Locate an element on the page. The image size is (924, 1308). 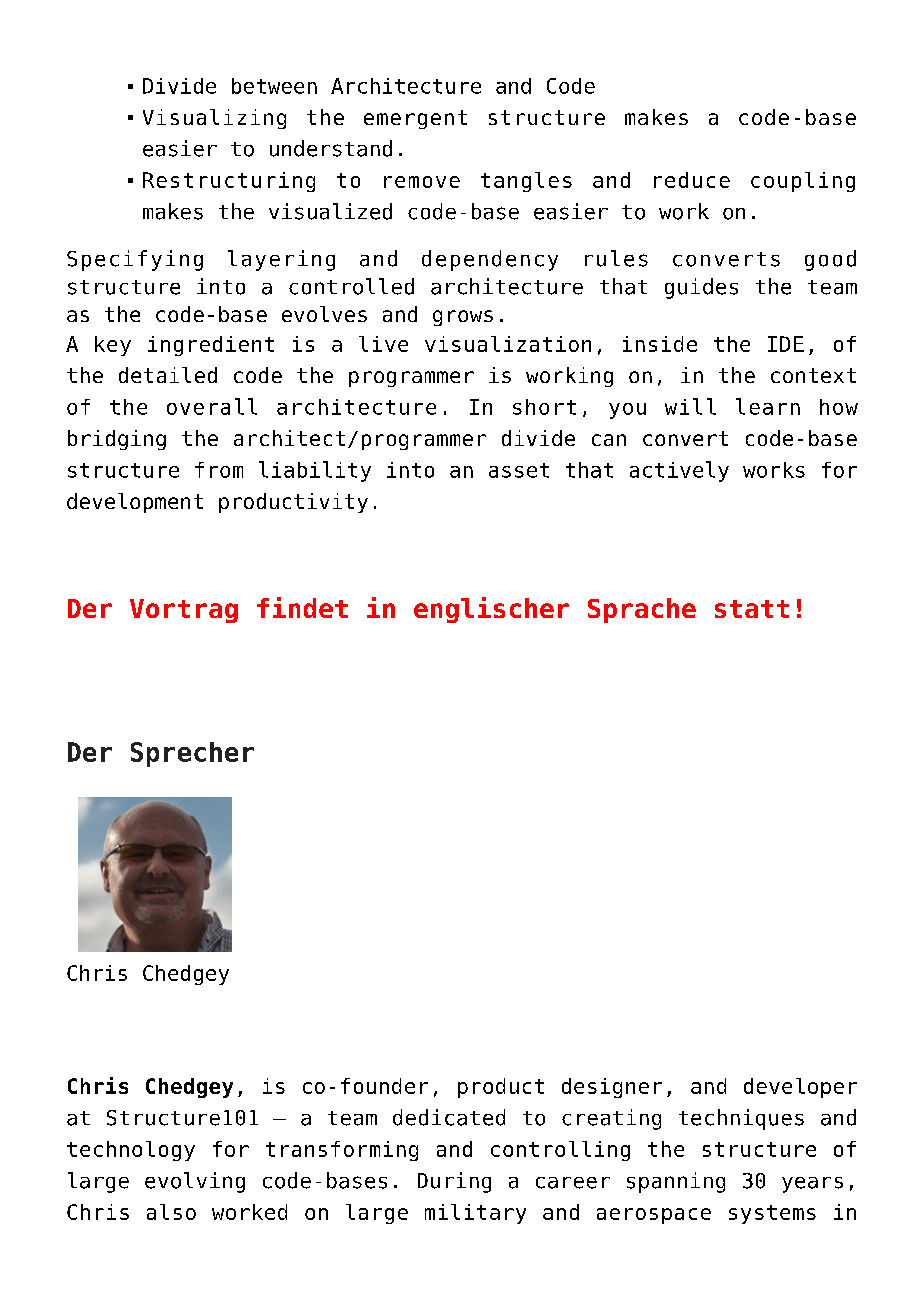
emergent is located at coordinates (415, 119).
